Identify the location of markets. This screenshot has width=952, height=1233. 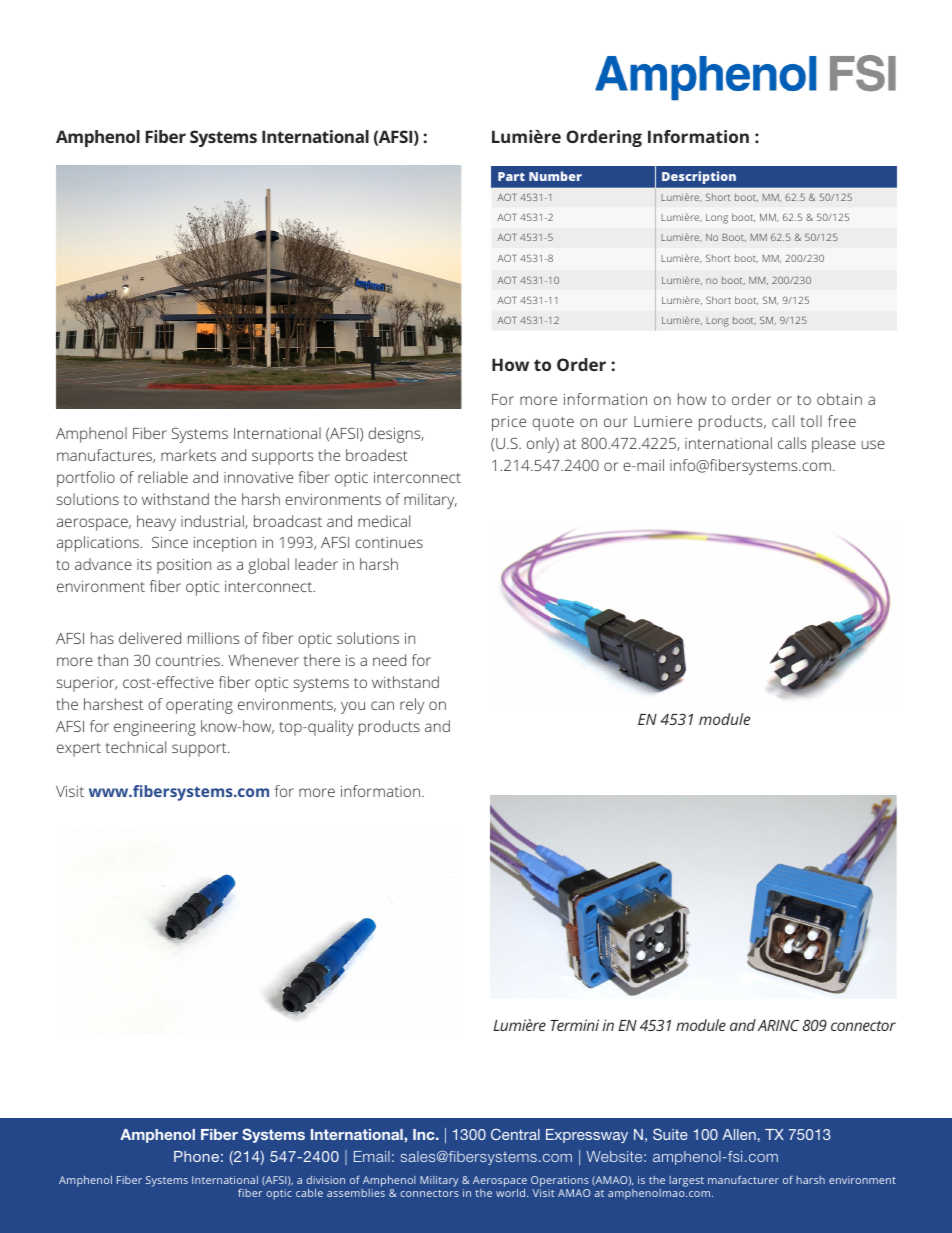
(188, 455).
